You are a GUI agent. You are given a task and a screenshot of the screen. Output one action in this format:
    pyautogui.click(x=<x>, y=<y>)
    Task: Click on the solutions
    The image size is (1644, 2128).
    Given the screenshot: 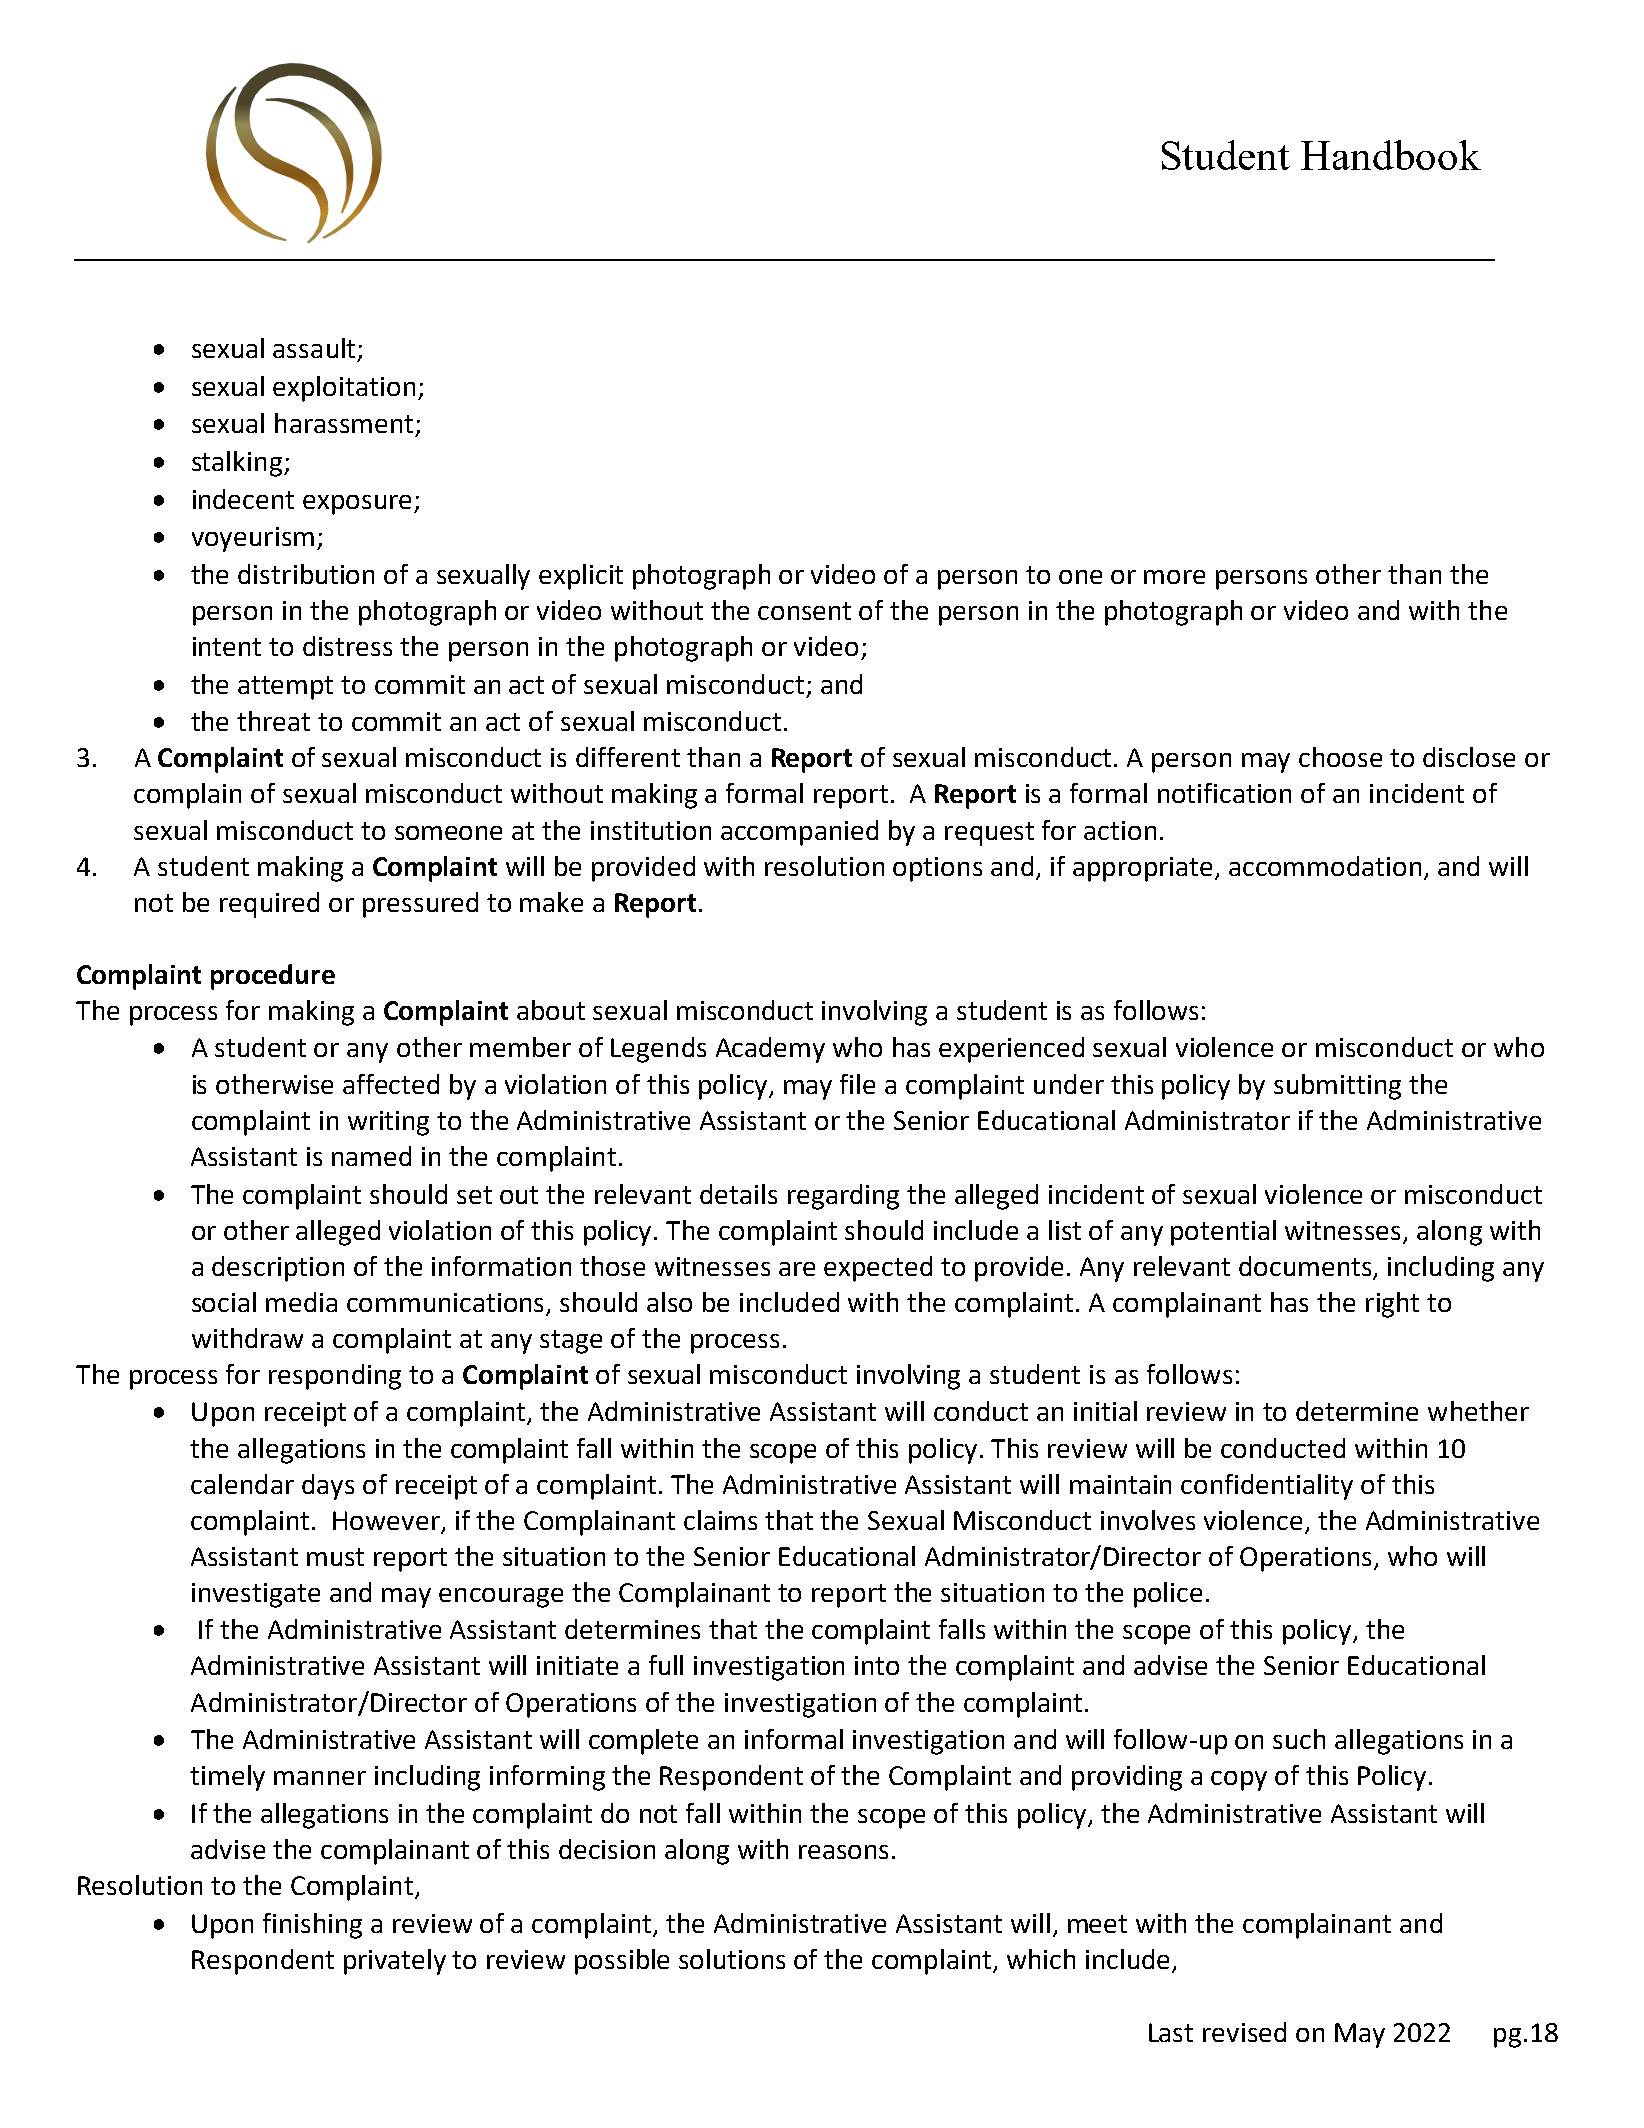 What is the action you would take?
    pyautogui.click(x=732, y=1959)
